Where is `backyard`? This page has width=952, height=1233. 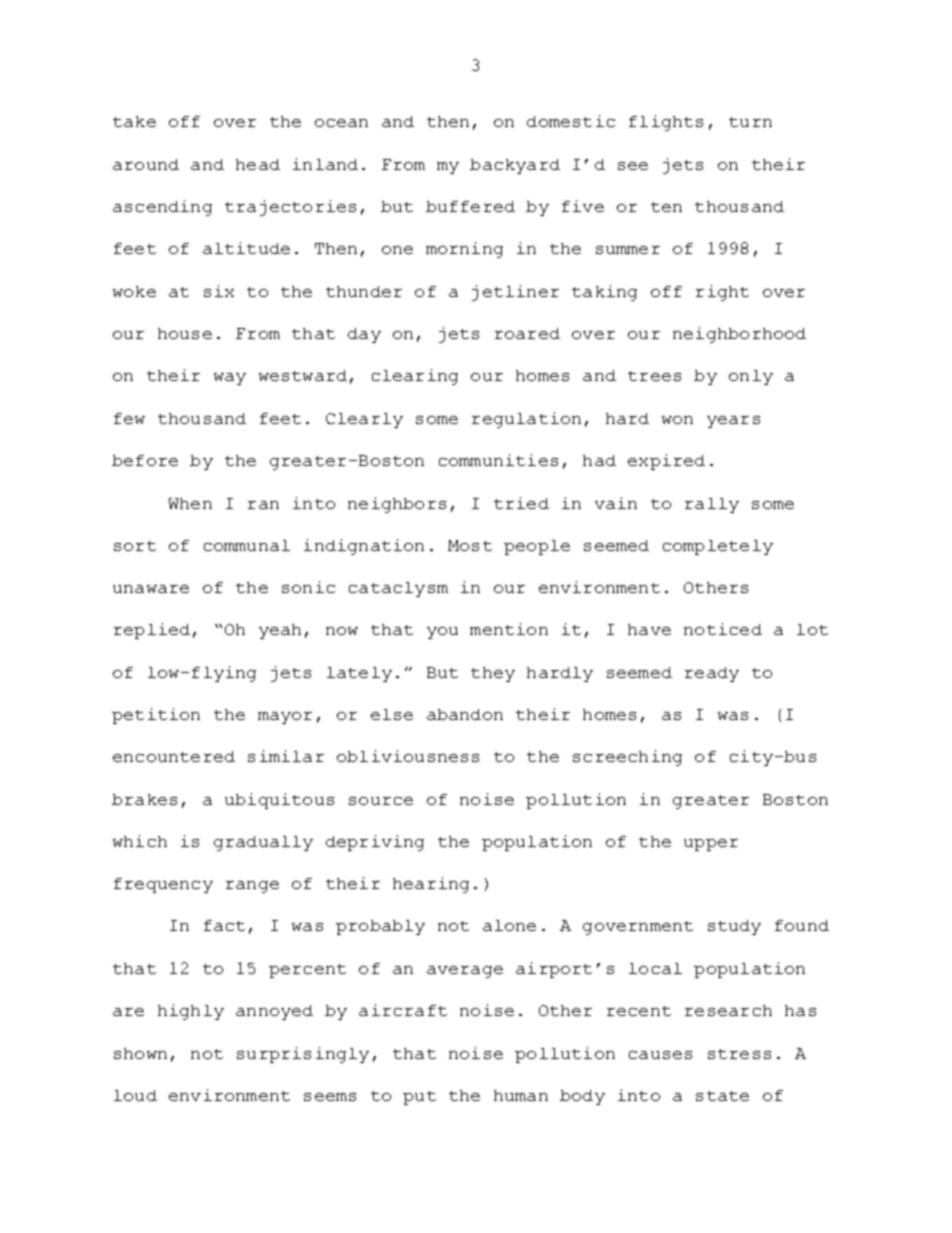
backyard is located at coordinates (515, 166).
